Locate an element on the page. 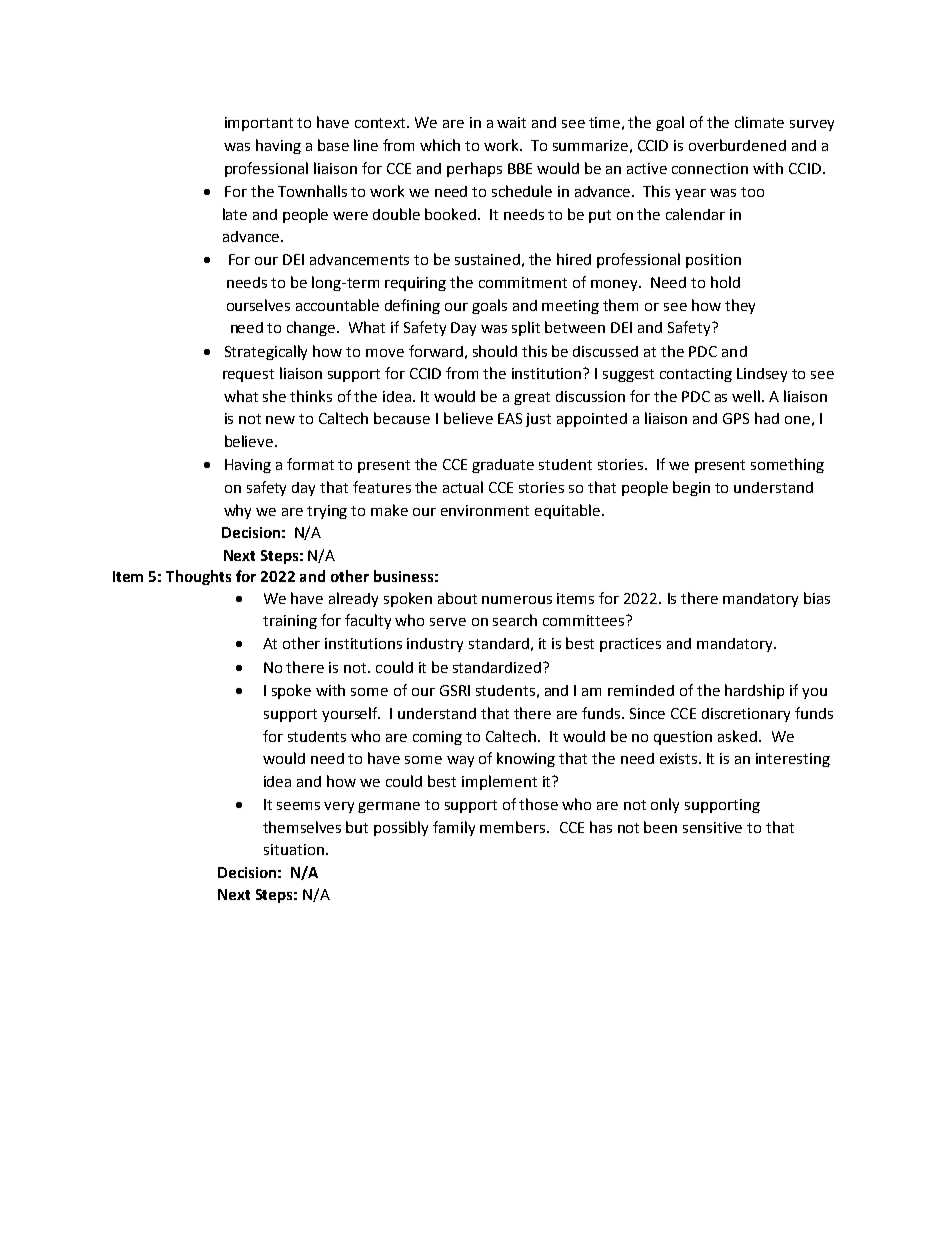  bias is located at coordinates (817, 598).
